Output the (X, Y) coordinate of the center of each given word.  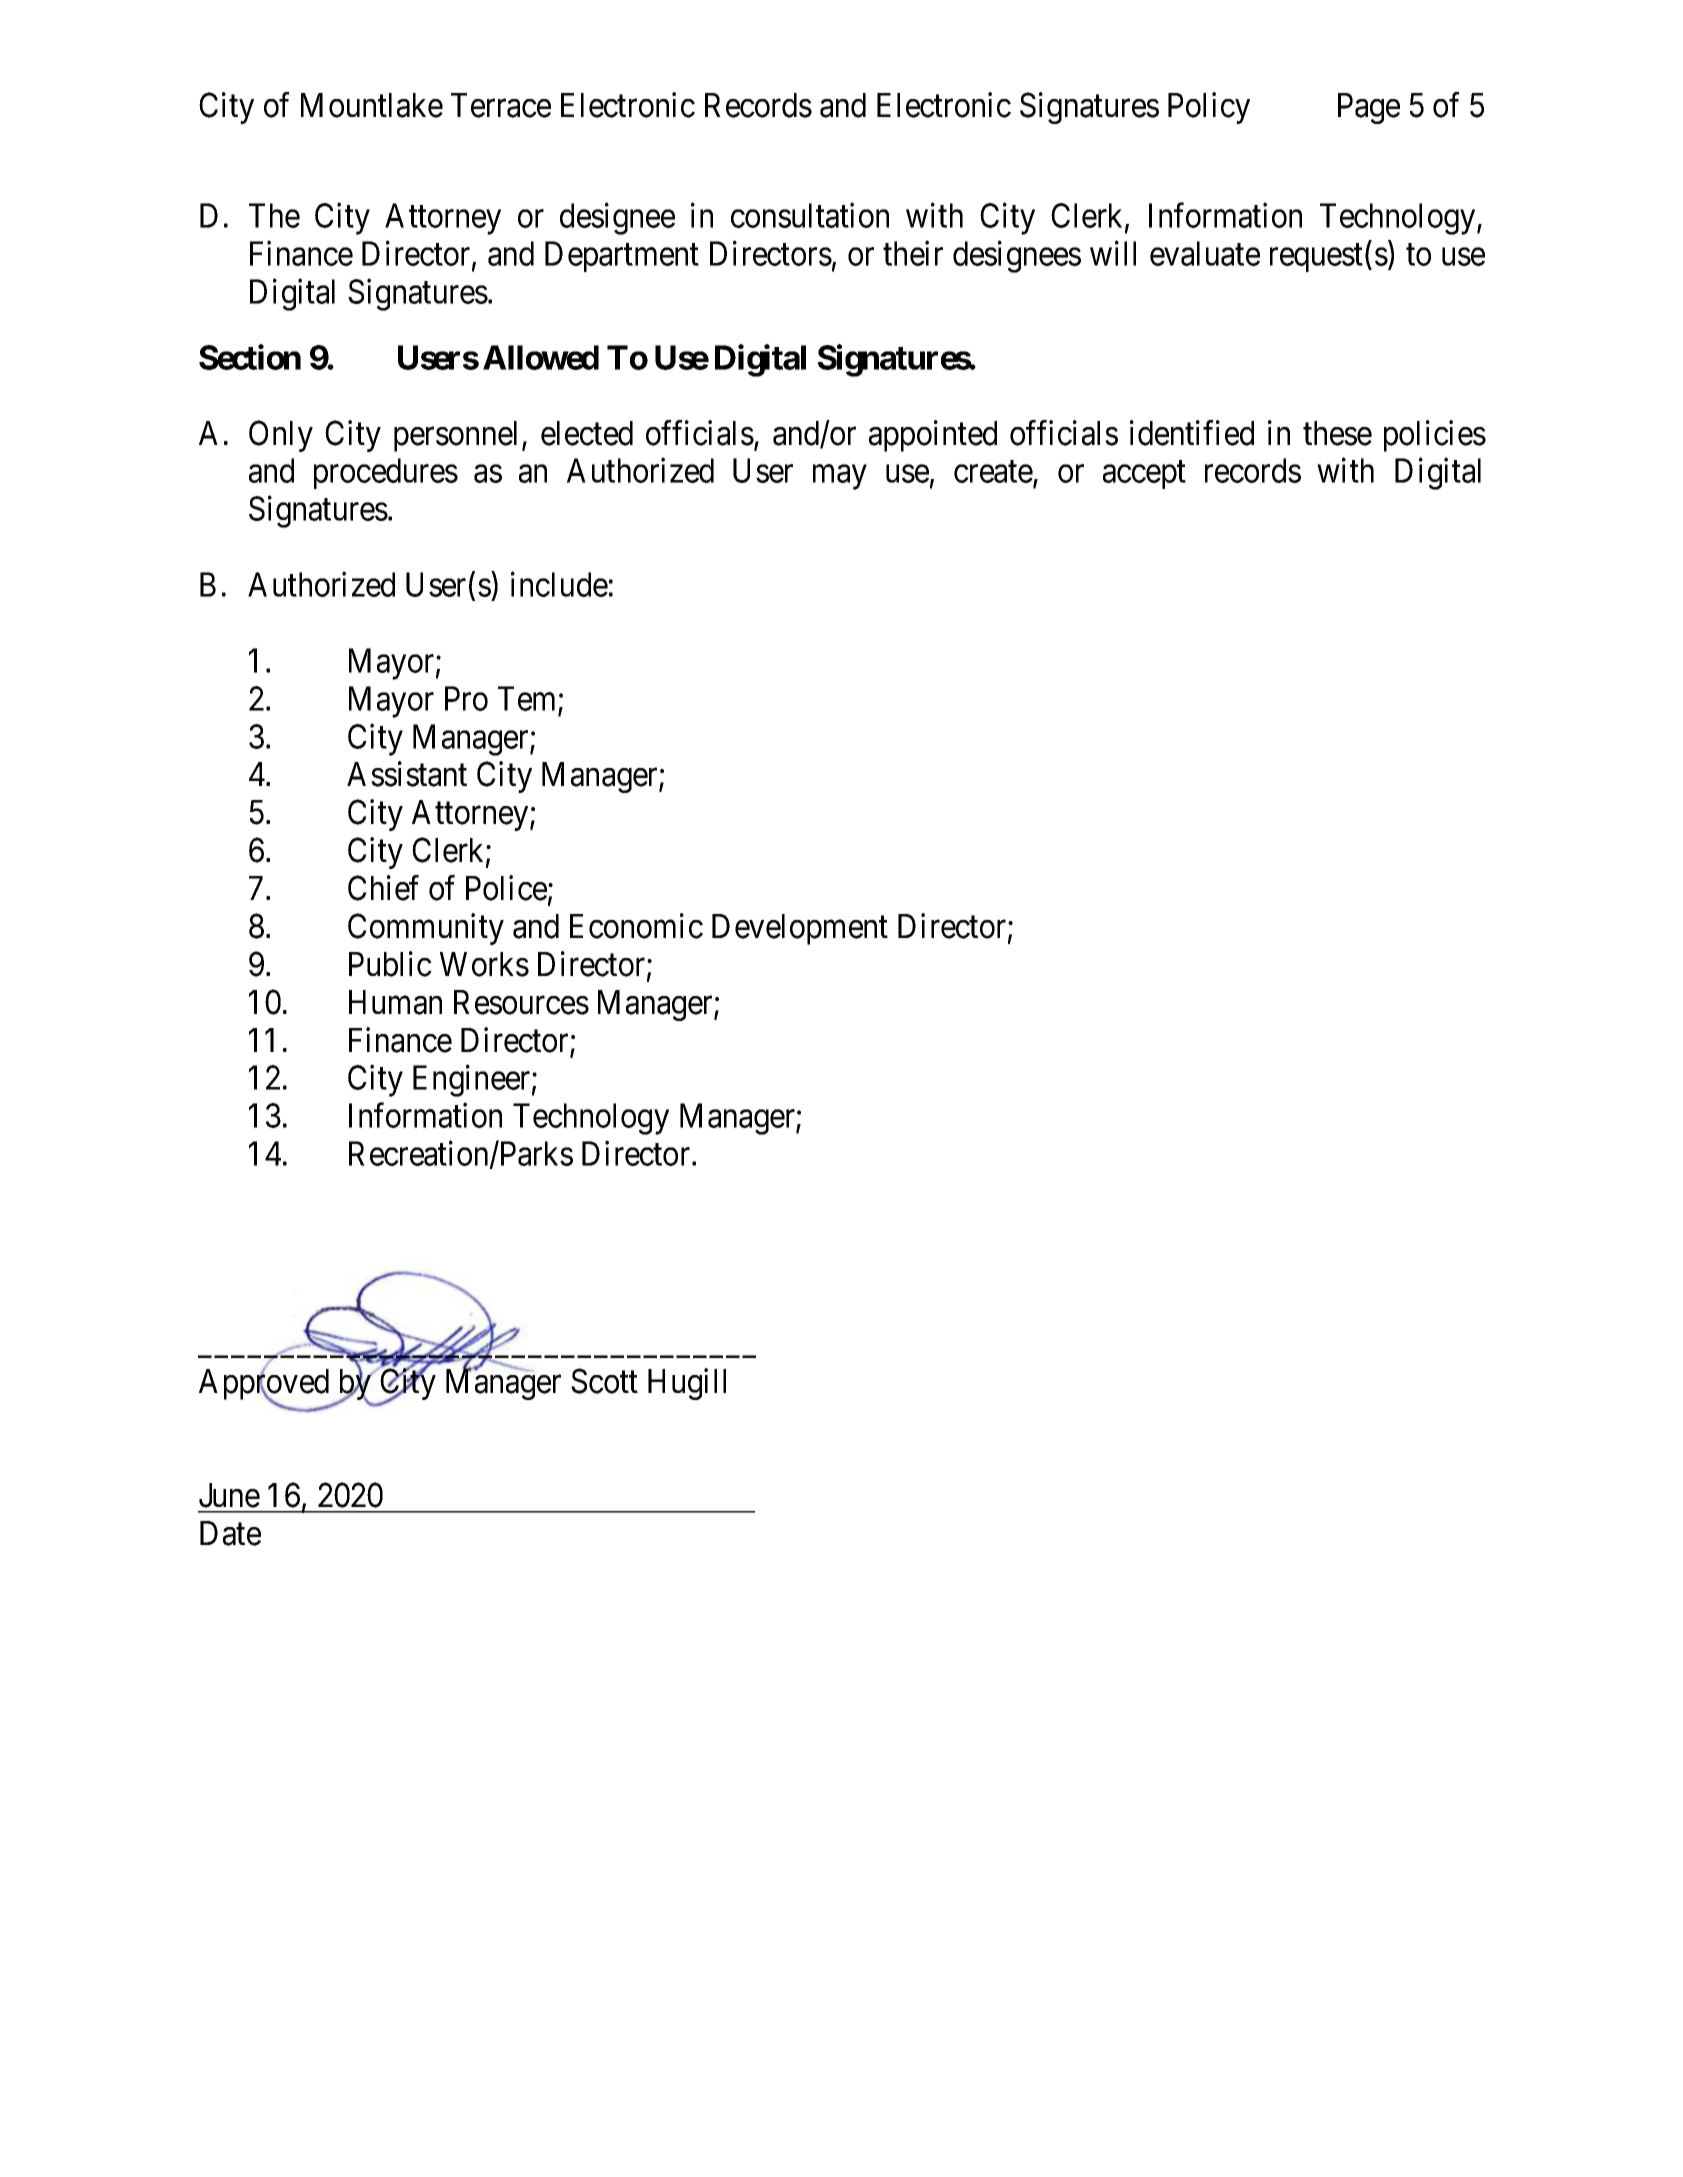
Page (1369, 108)
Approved (264, 1385)
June (229, 1495)
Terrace (501, 105)
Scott (604, 1381)
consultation (810, 215)
